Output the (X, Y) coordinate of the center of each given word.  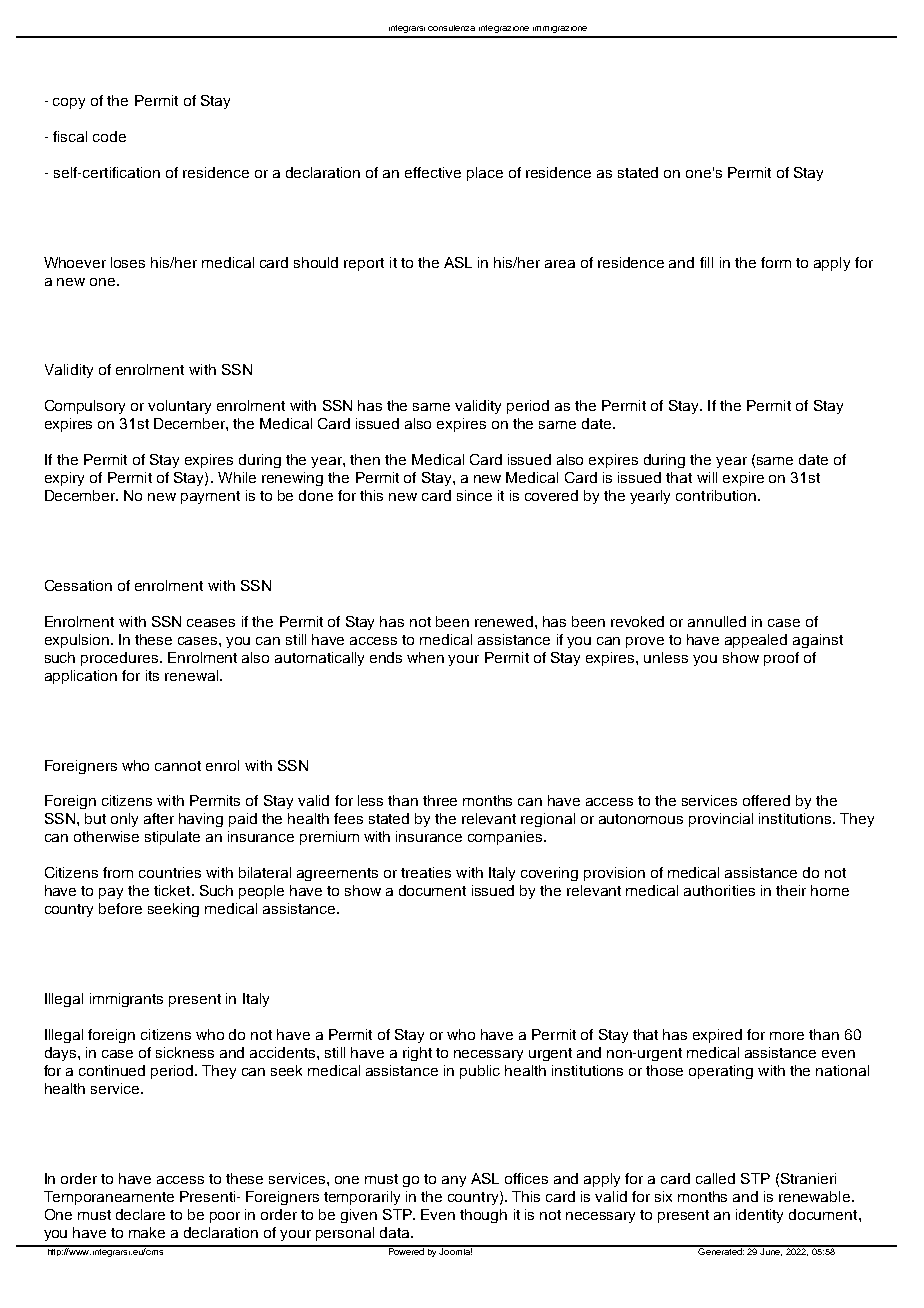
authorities (719, 890)
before (120, 908)
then (365, 459)
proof (781, 659)
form (776, 262)
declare (140, 1214)
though (483, 1216)
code (109, 136)
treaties (426, 872)
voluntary (179, 407)
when (425, 657)
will (707, 477)
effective (433, 172)
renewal (193, 675)
